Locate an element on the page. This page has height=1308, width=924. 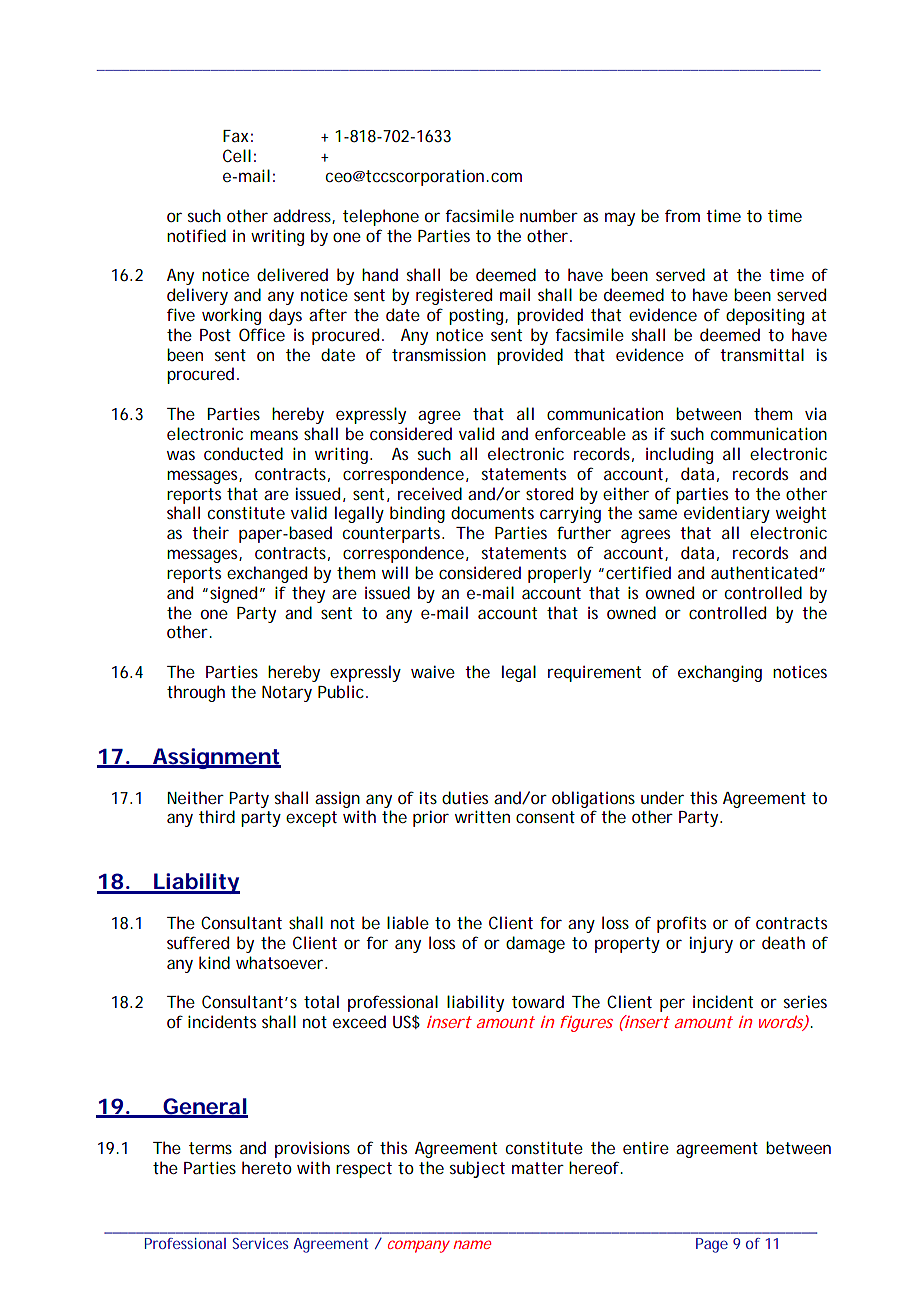
evidentiary is located at coordinates (727, 514).
